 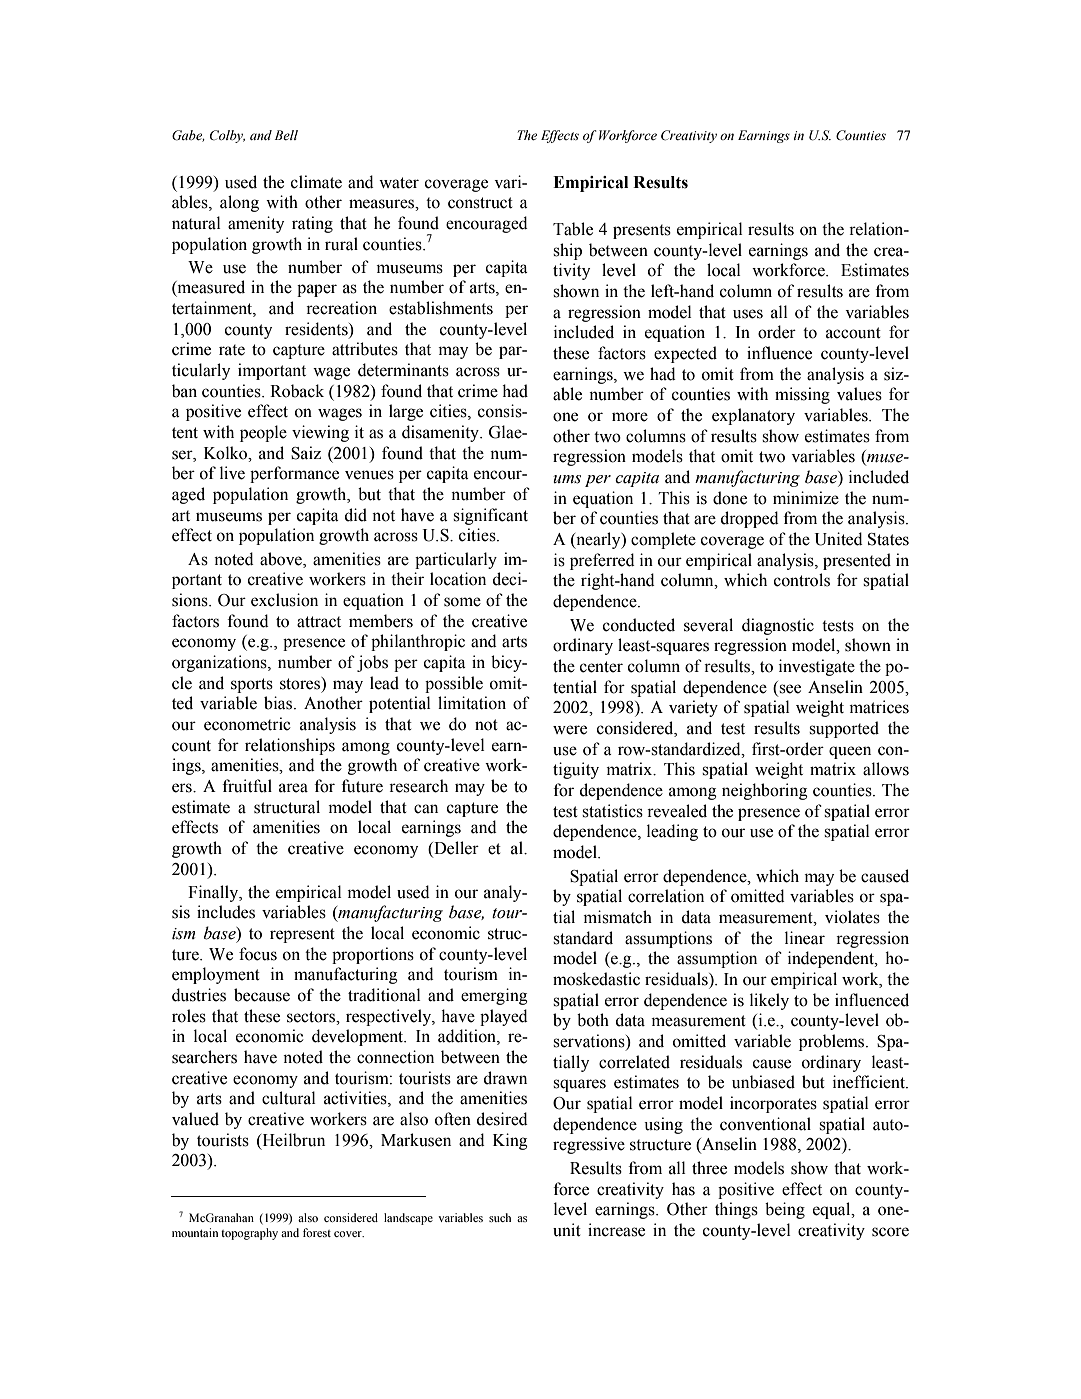 What do you see at coordinates (630, 417) in the screenshot?
I see `more` at bounding box center [630, 417].
